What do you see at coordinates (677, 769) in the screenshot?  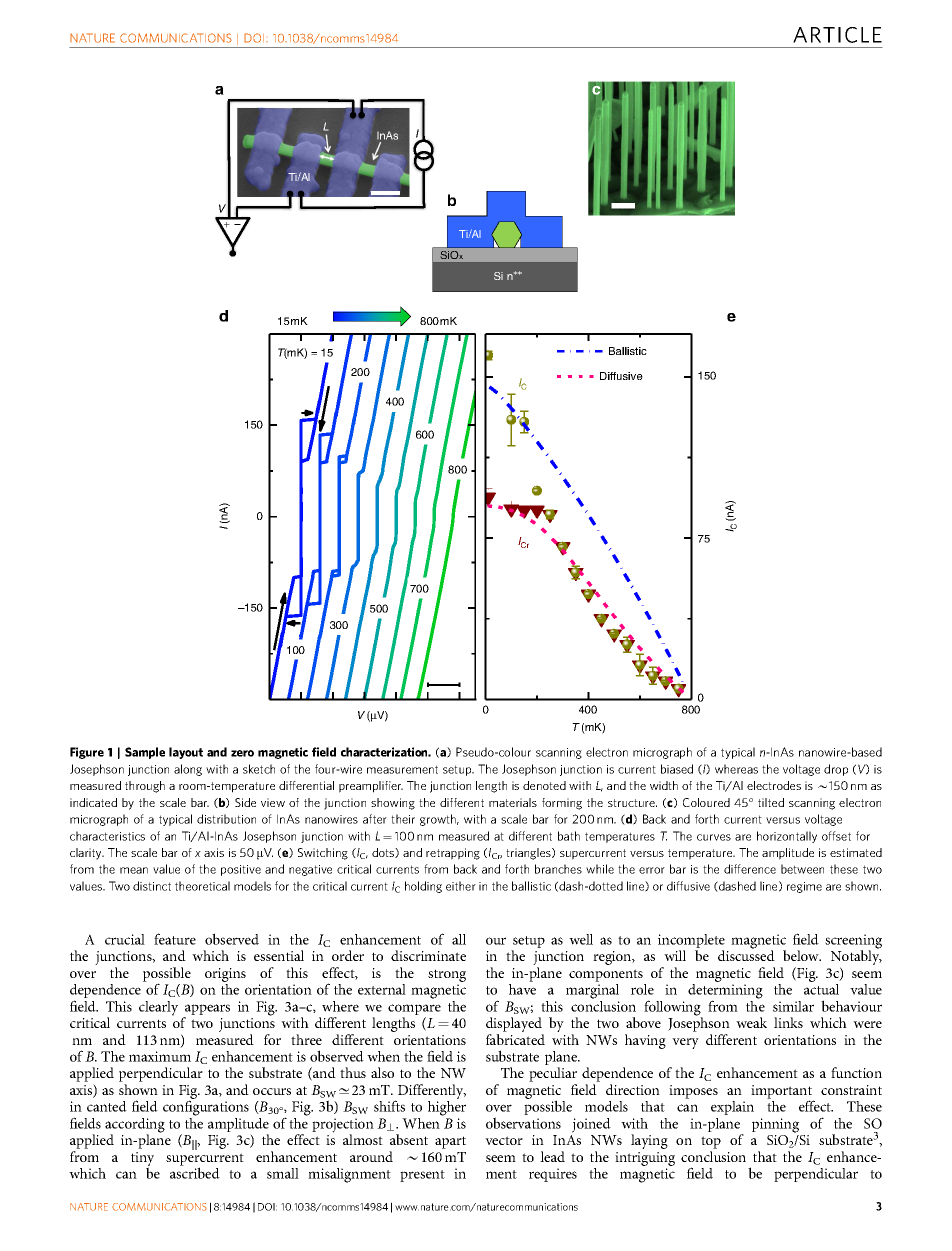 I see `biased` at bounding box center [677, 769].
